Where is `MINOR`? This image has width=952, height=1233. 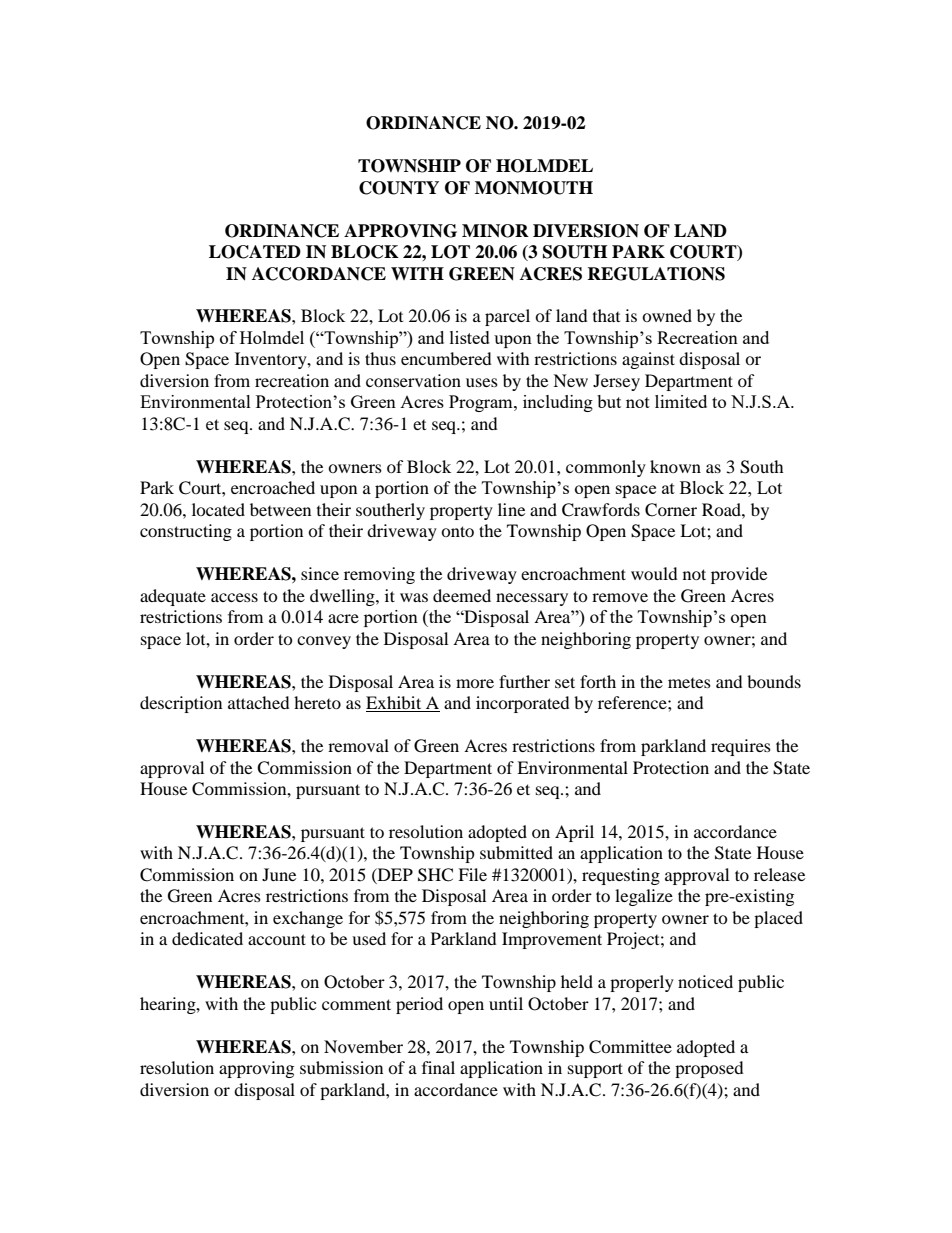
MINOR is located at coordinates (495, 231).
